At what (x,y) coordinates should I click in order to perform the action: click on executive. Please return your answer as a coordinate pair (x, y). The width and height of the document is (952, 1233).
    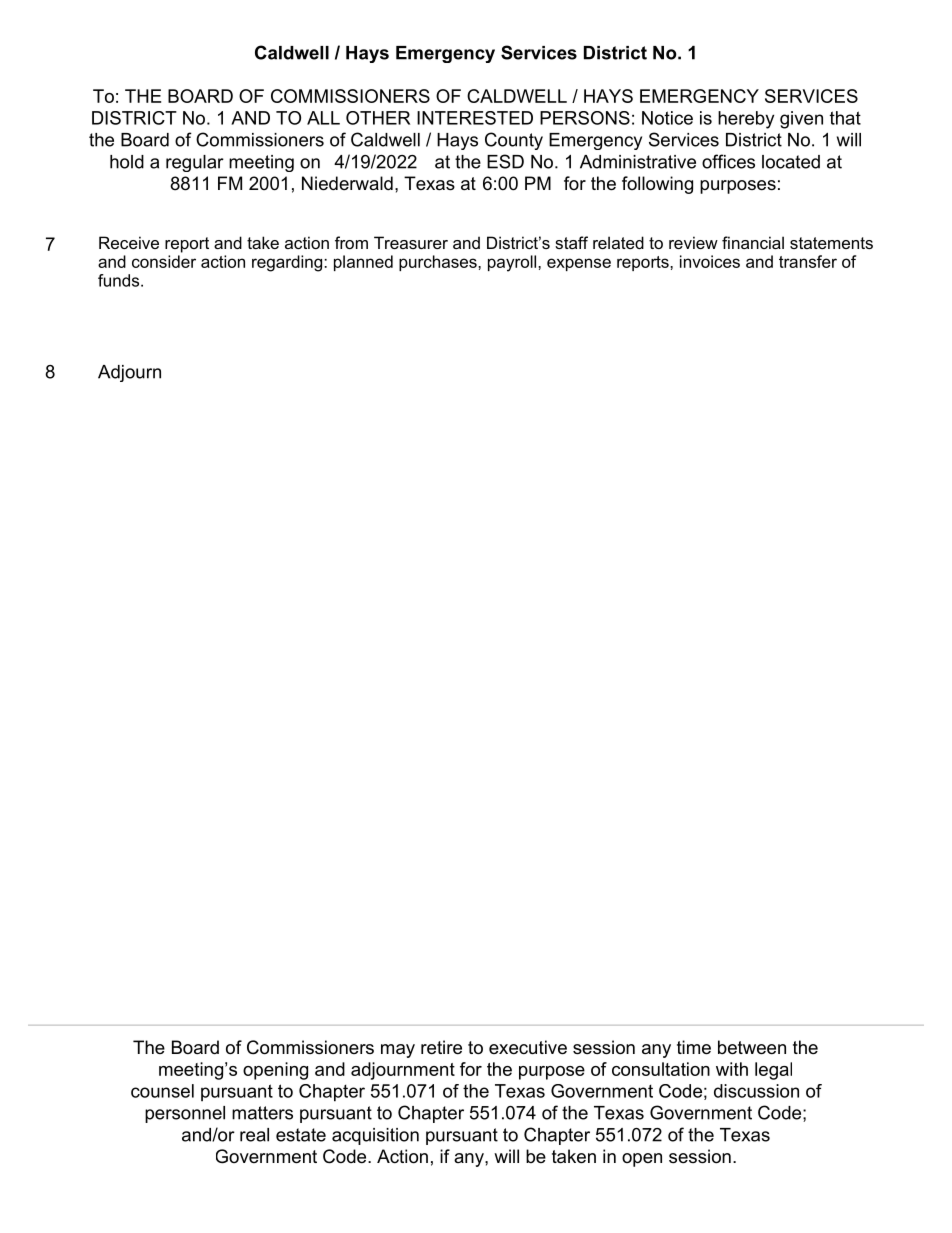
    Looking at the image, I should click on (528, 1047).
